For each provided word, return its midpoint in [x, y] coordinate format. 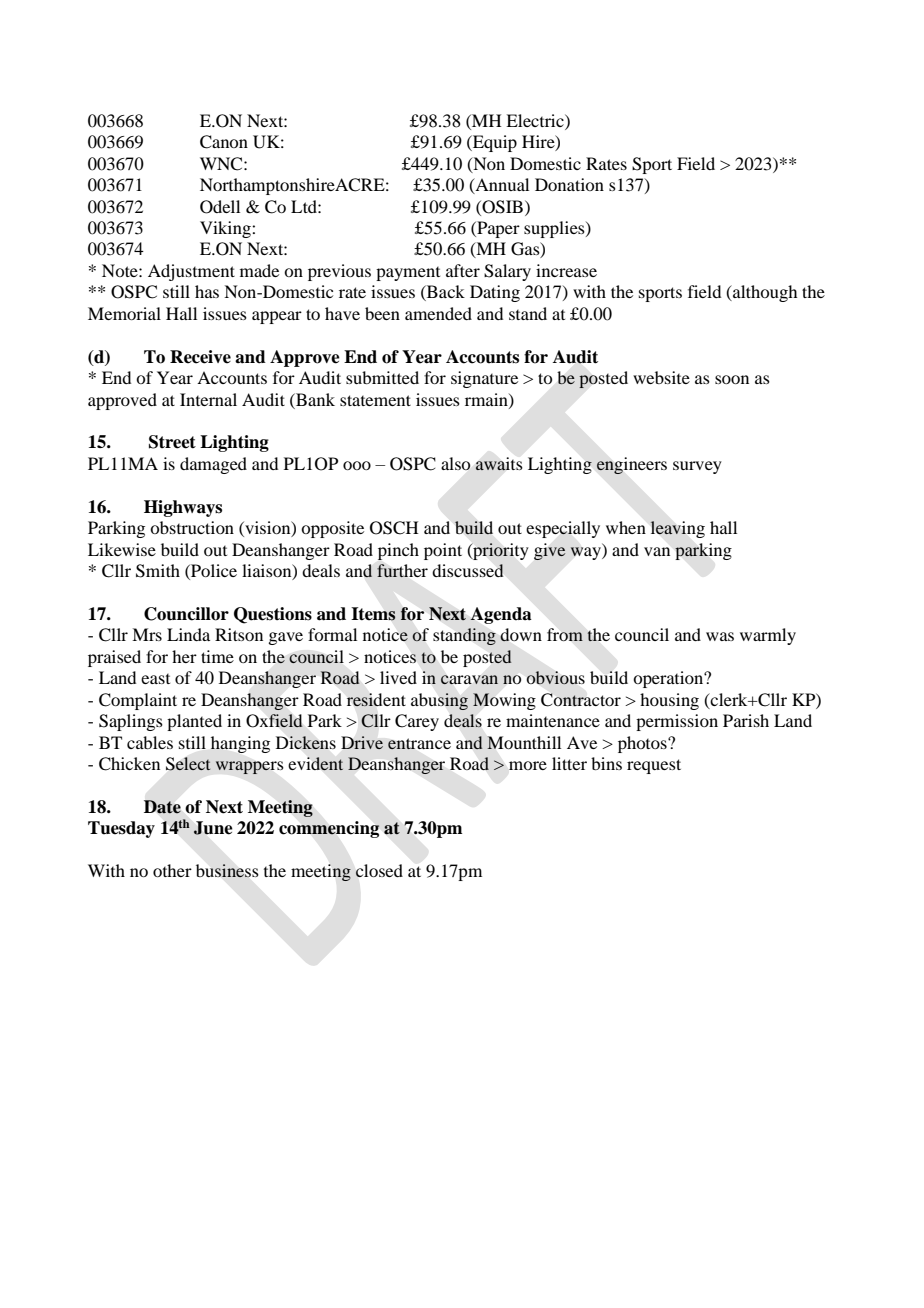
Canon [224, 142]
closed [379, 870]
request [654, 766]
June [213, 828]
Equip [494, 143]
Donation [569, 184]
